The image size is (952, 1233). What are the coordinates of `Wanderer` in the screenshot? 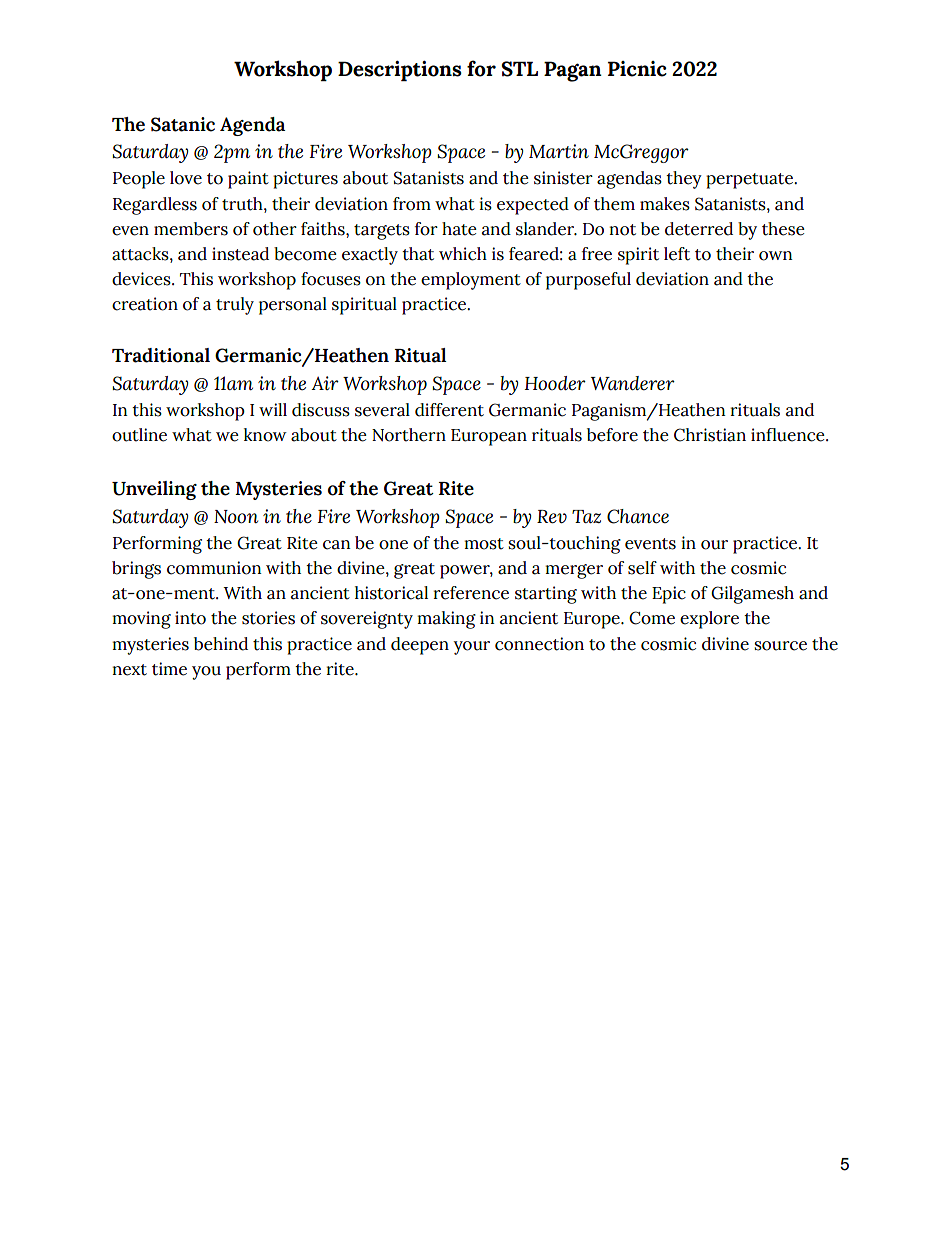 It's located at (633, 383).
